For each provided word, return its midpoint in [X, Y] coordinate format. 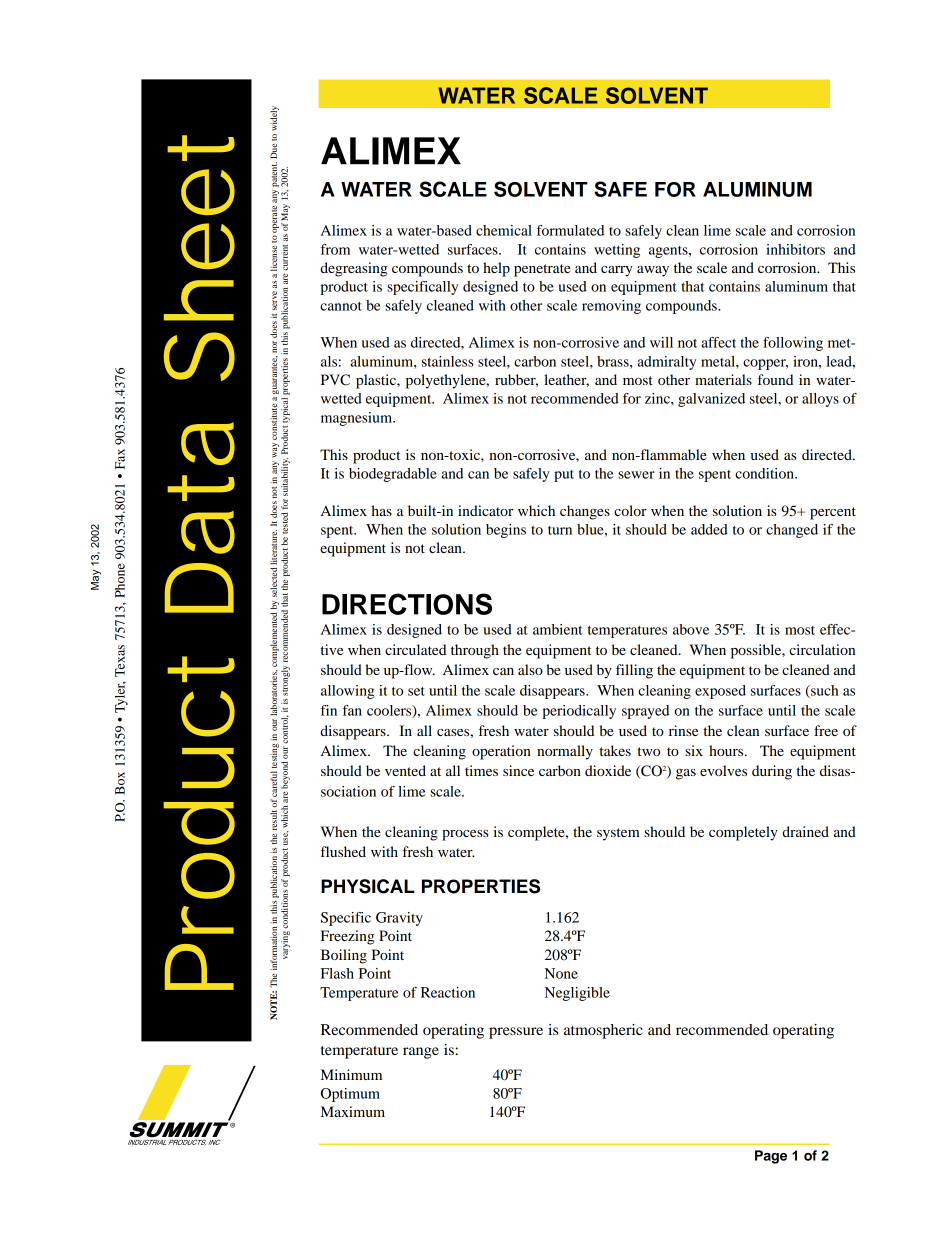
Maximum [353, 1111]
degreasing [354, 269]
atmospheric [603, 1031]
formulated [570, 230]
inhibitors [795, 249]
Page [771, 1157]
